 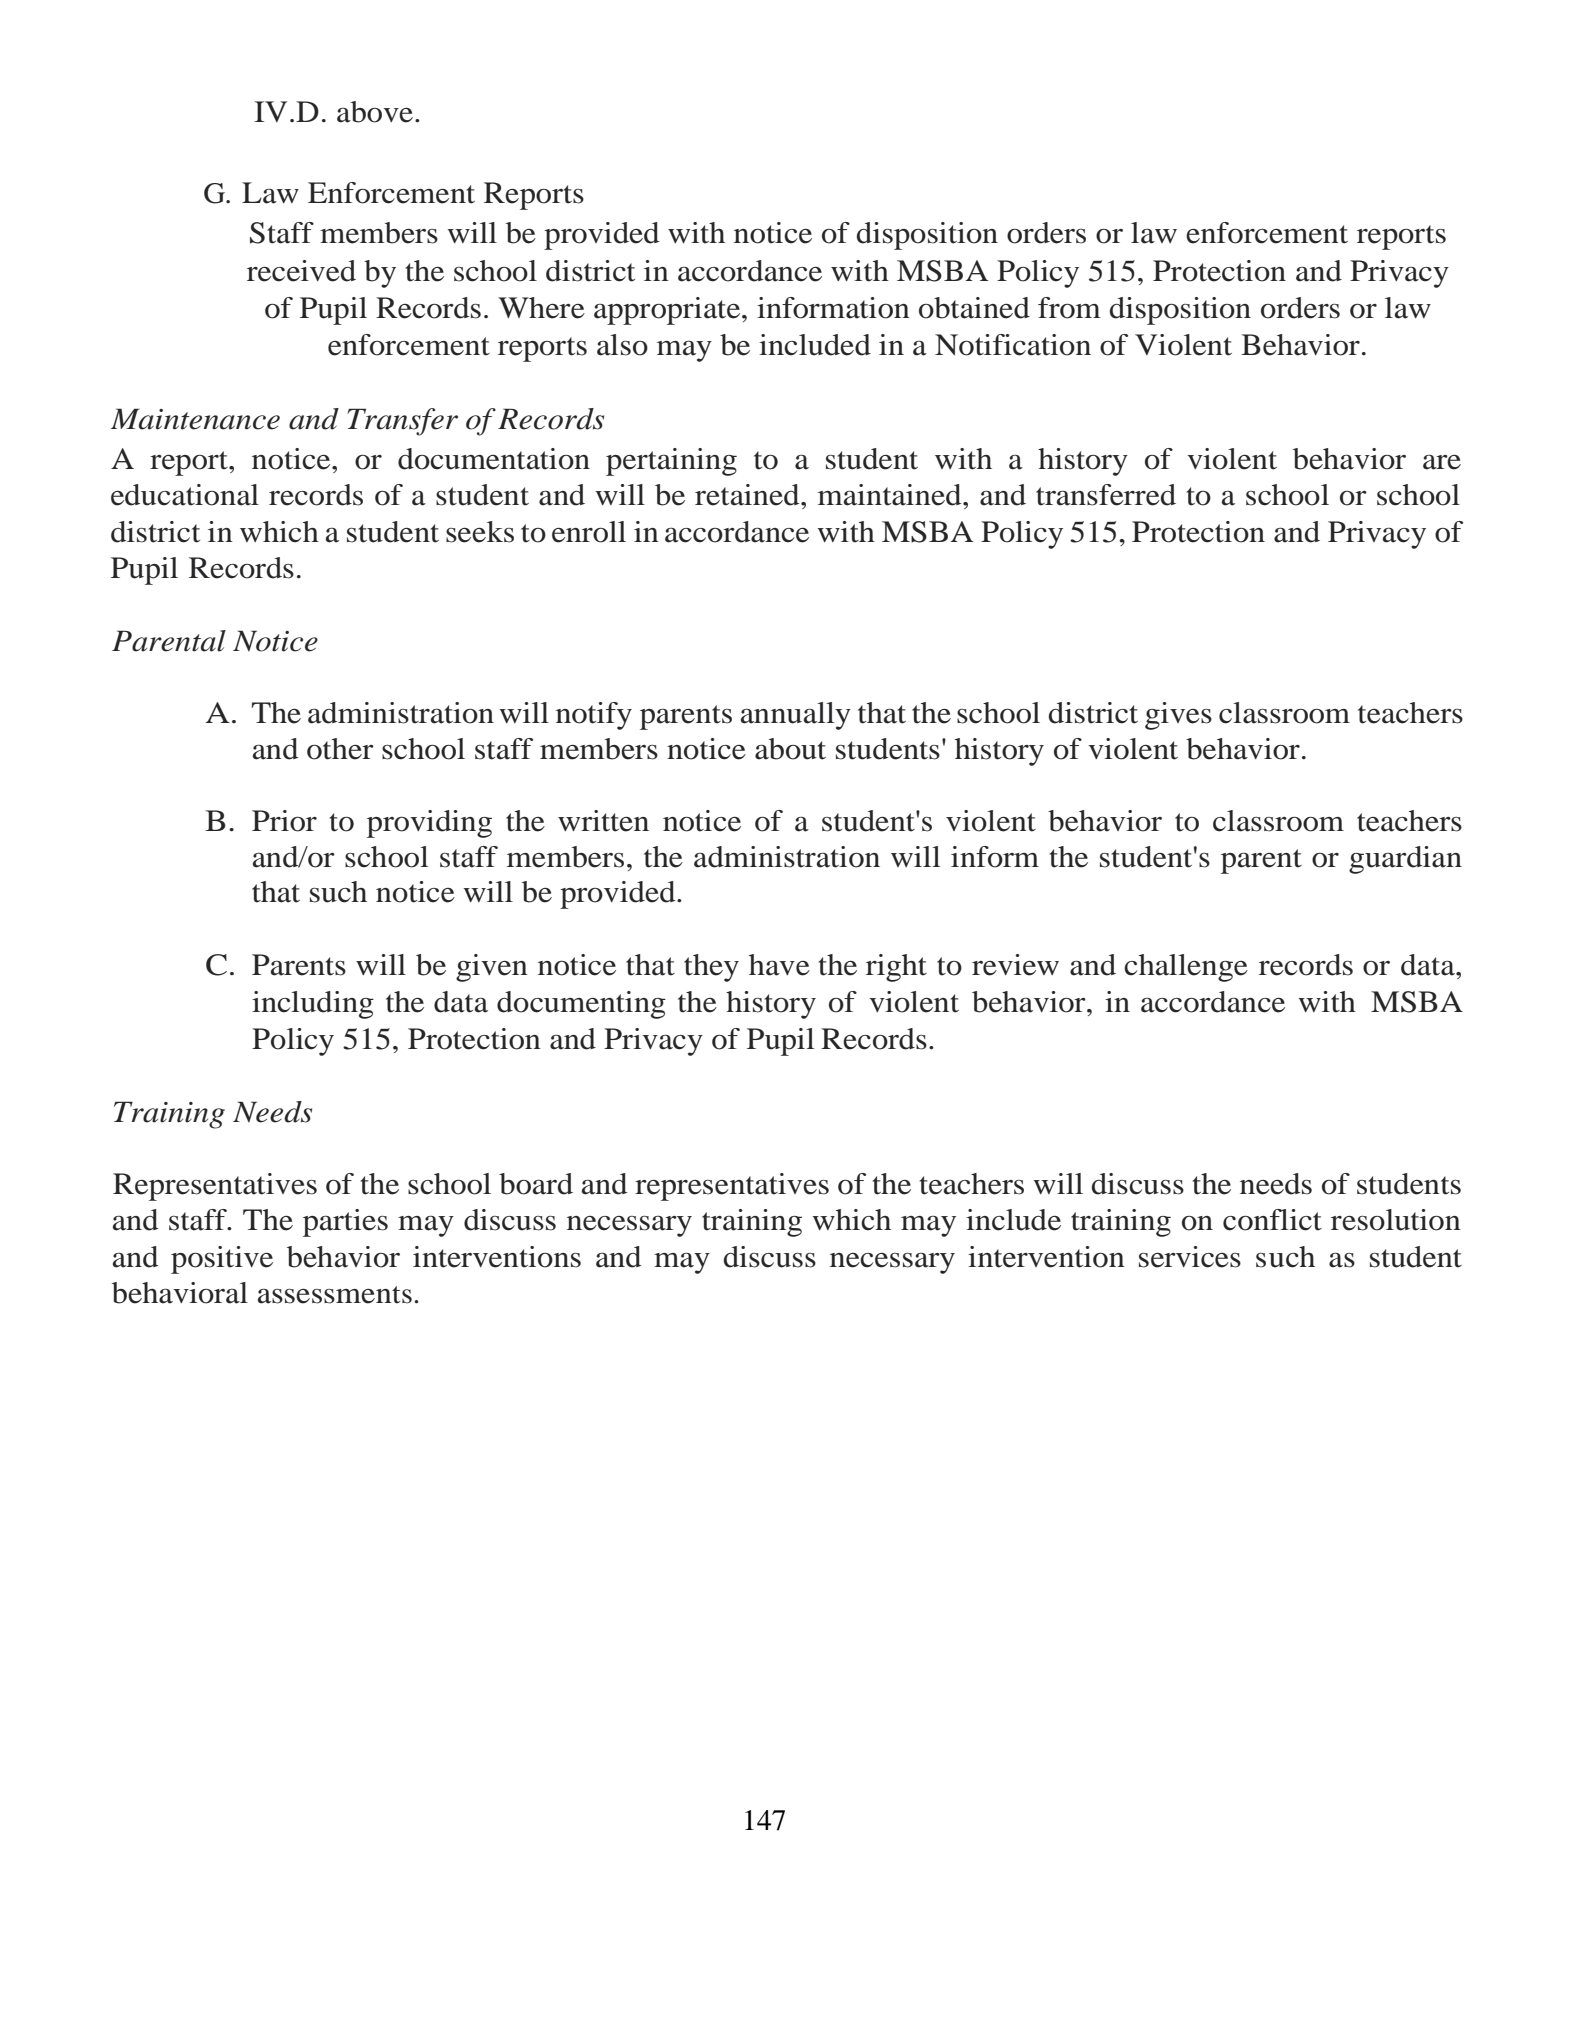 What do you see at coordinates (375, 112) in the page?
I see `above` at bounding box center [375, 112].
